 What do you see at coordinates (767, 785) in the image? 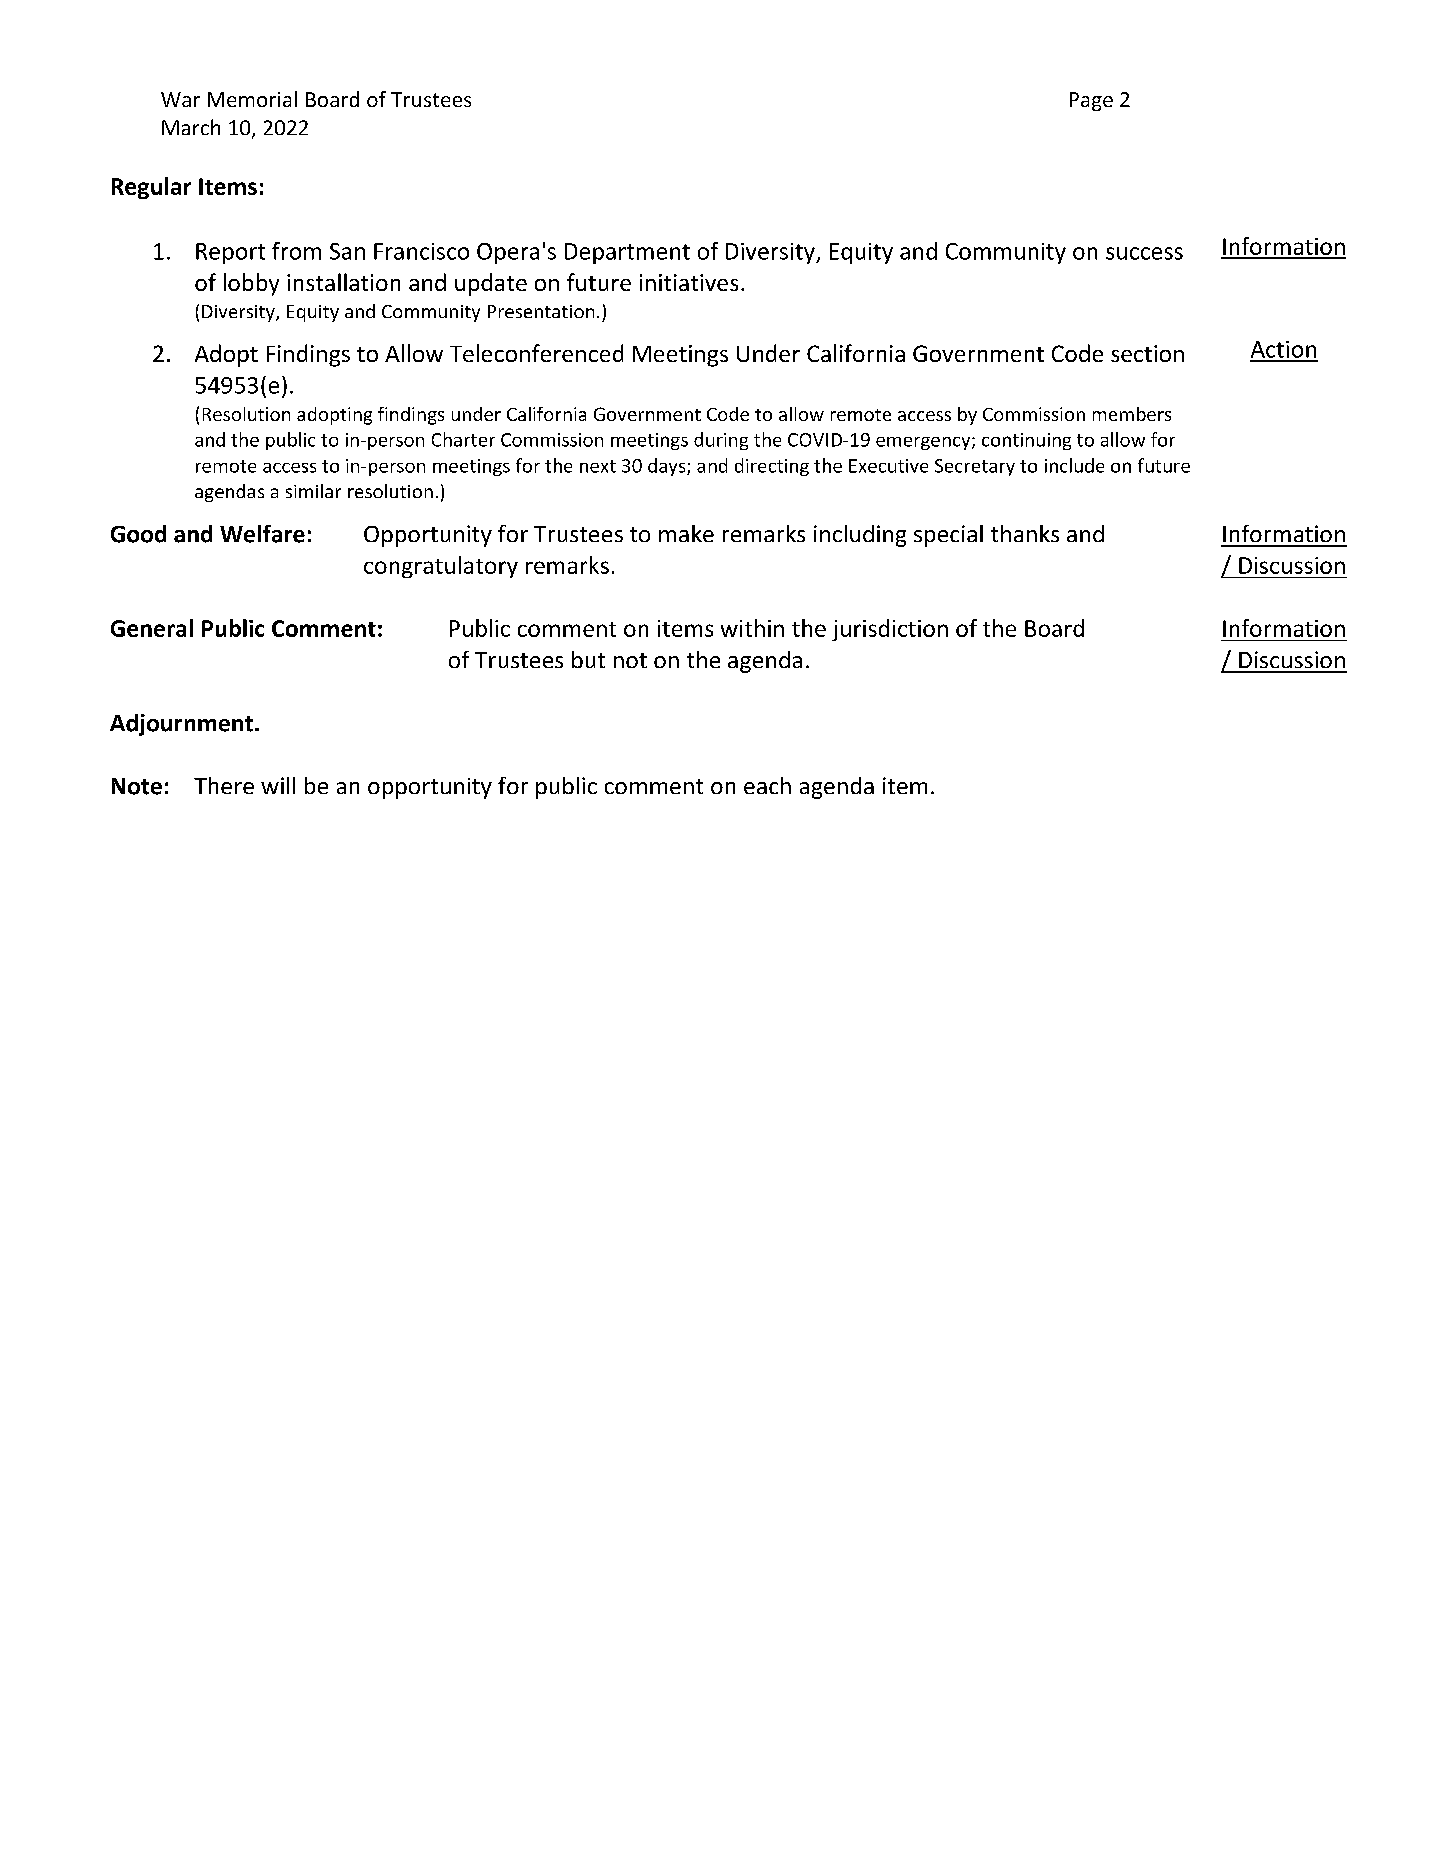
I see `each` at bounding box center [767, 785].
